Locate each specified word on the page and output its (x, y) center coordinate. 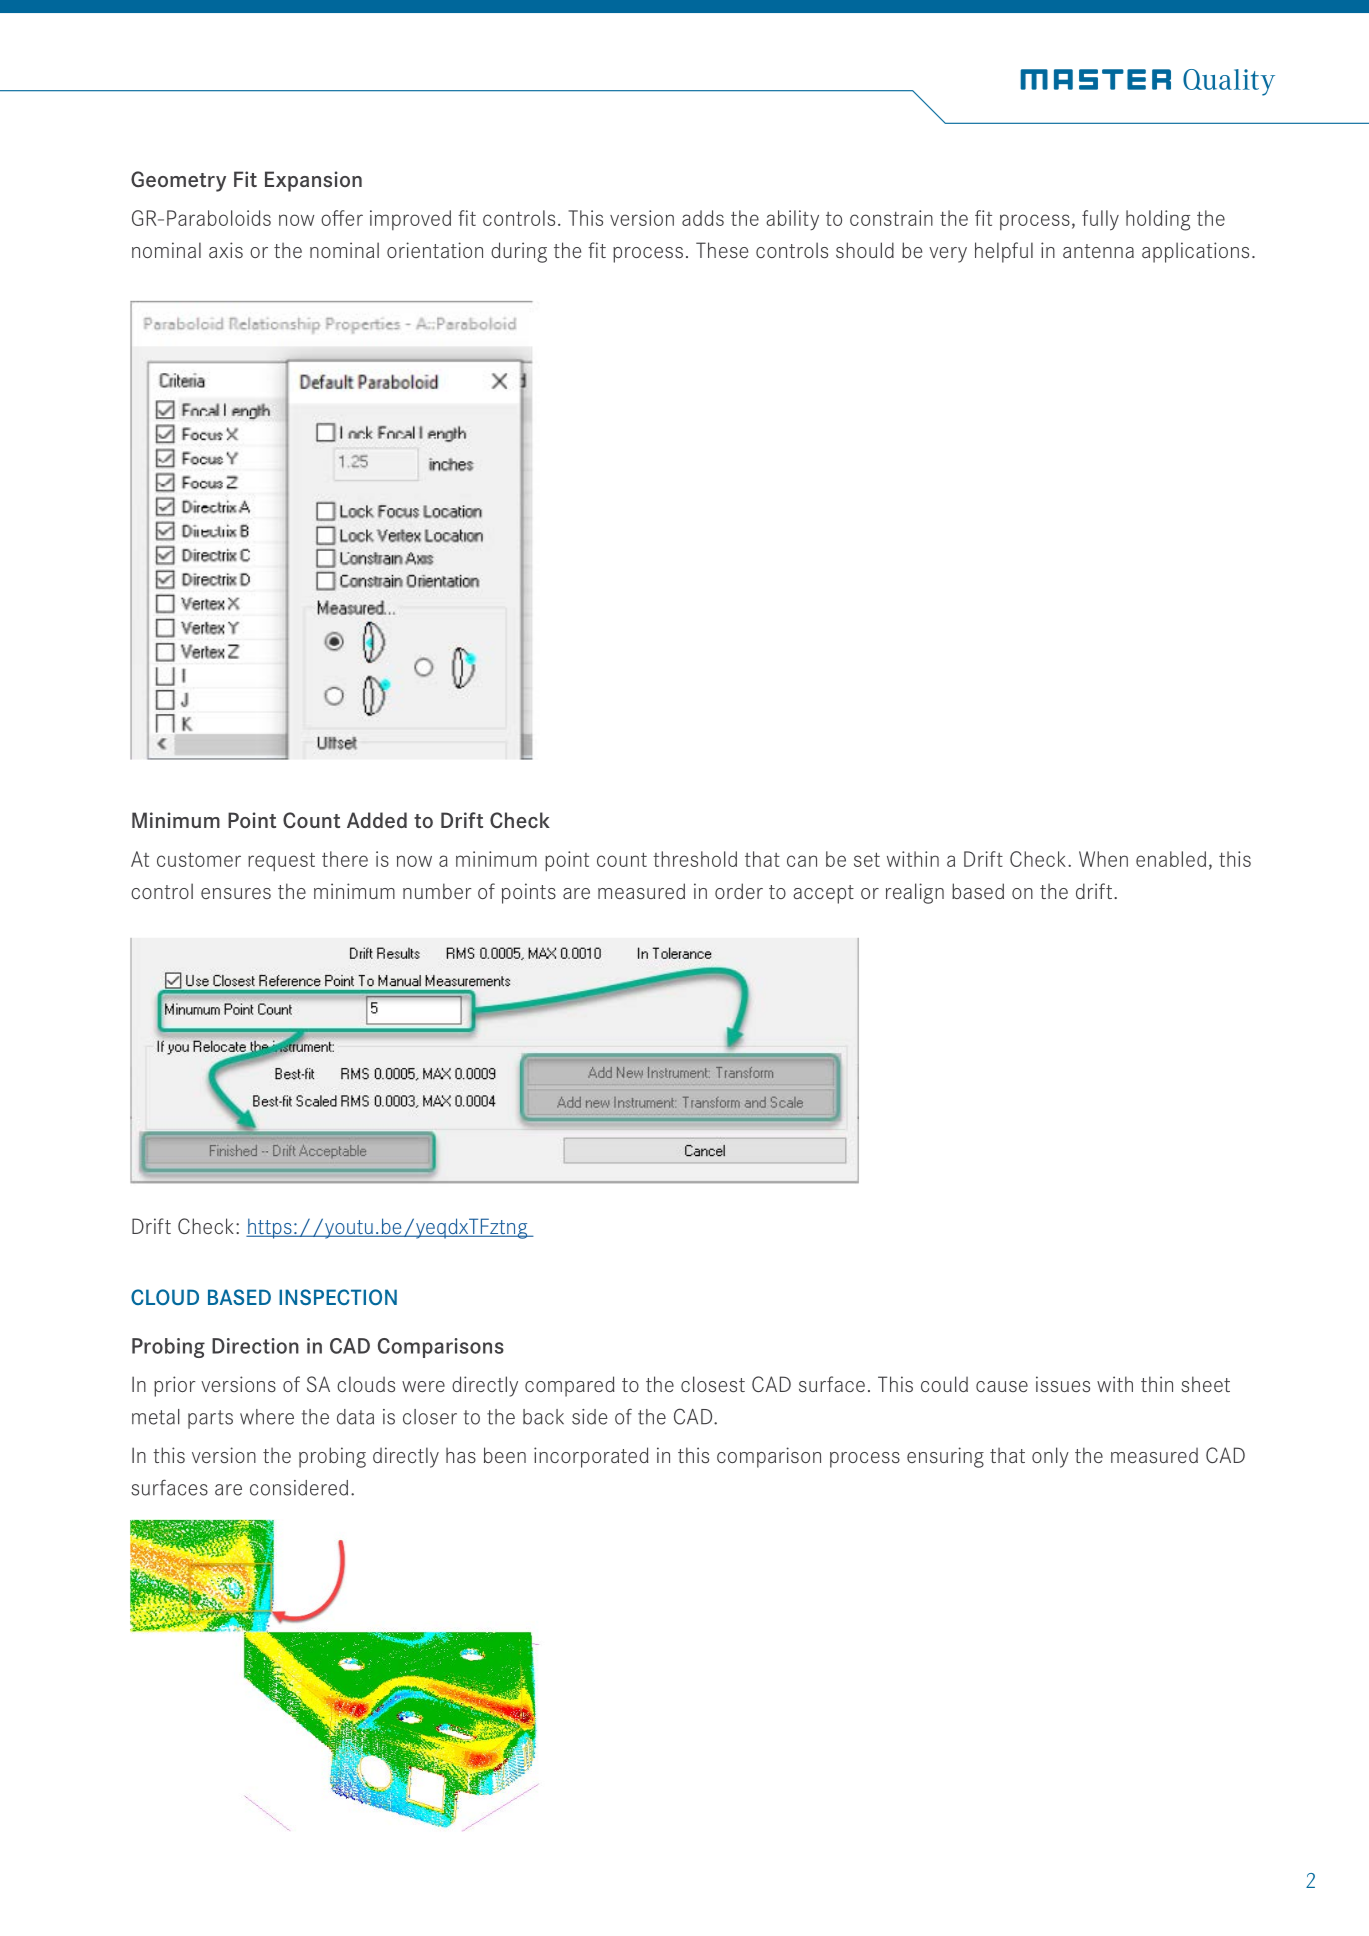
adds (703, 218)
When (1103, 859)
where (267, 1417)
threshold (695, 859)
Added (377, 820)
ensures (236, 893)
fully (1100, 220)
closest (713, 1384)
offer (342, 218)
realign (915, 893)
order (739, 891)
